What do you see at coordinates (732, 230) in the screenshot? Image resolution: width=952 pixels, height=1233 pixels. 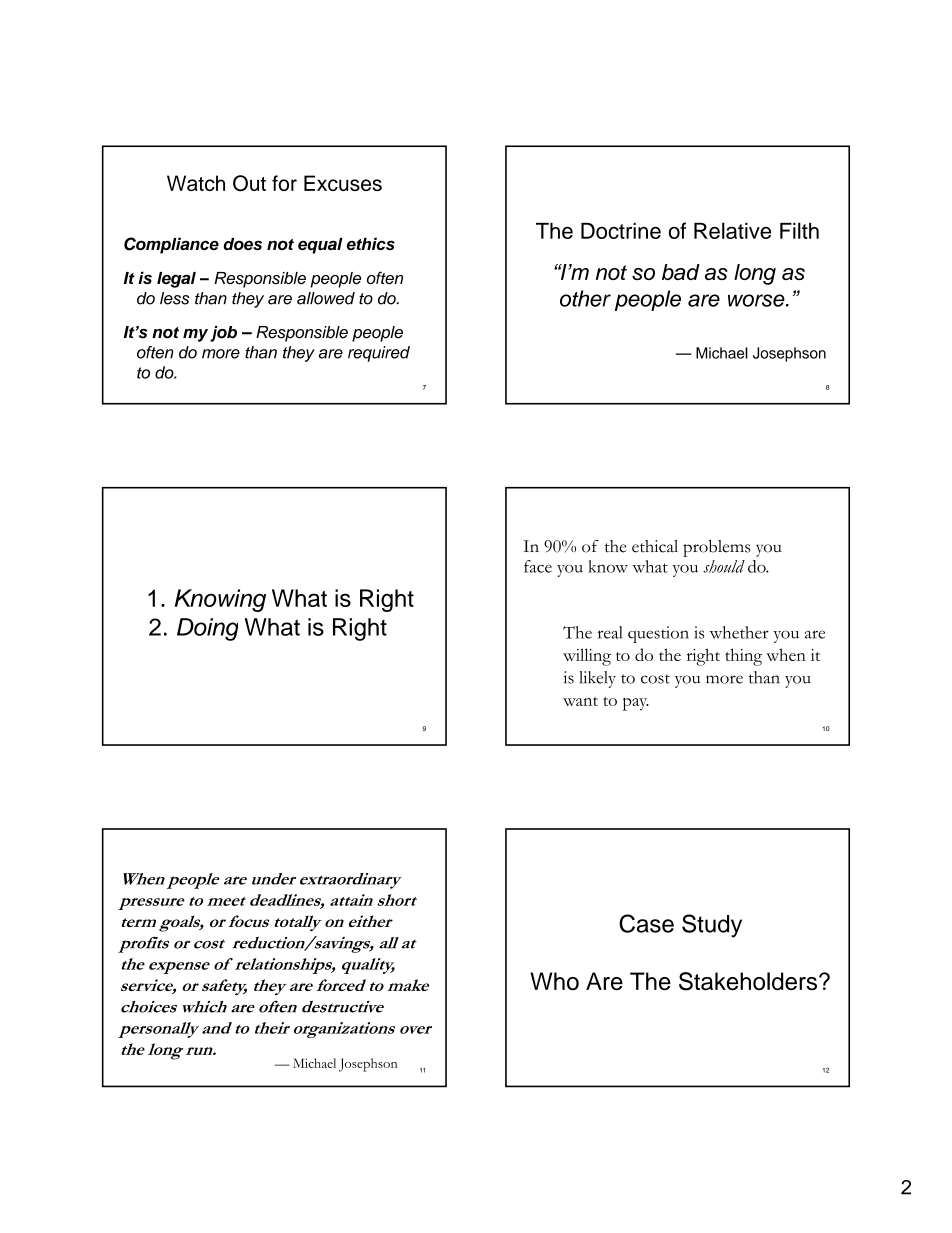 I see `Relative` at bounding box center [732, 230].
